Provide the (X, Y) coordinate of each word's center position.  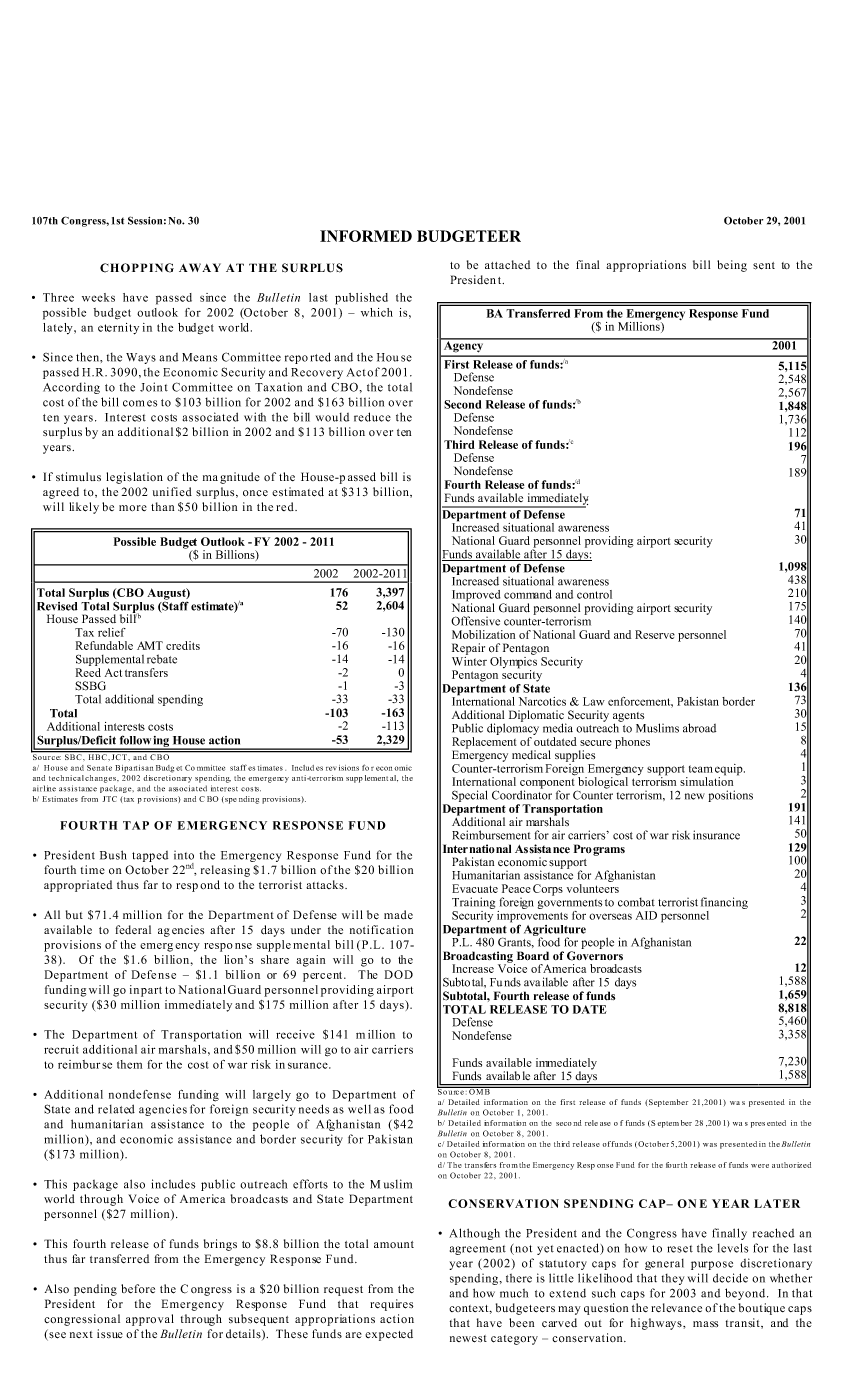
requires (391, 1305)
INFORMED (366, 236)
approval (150, 1320)
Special (470, 796)
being (732, 266)
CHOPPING (137, 268)
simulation (706, 780)
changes (101, 779)
